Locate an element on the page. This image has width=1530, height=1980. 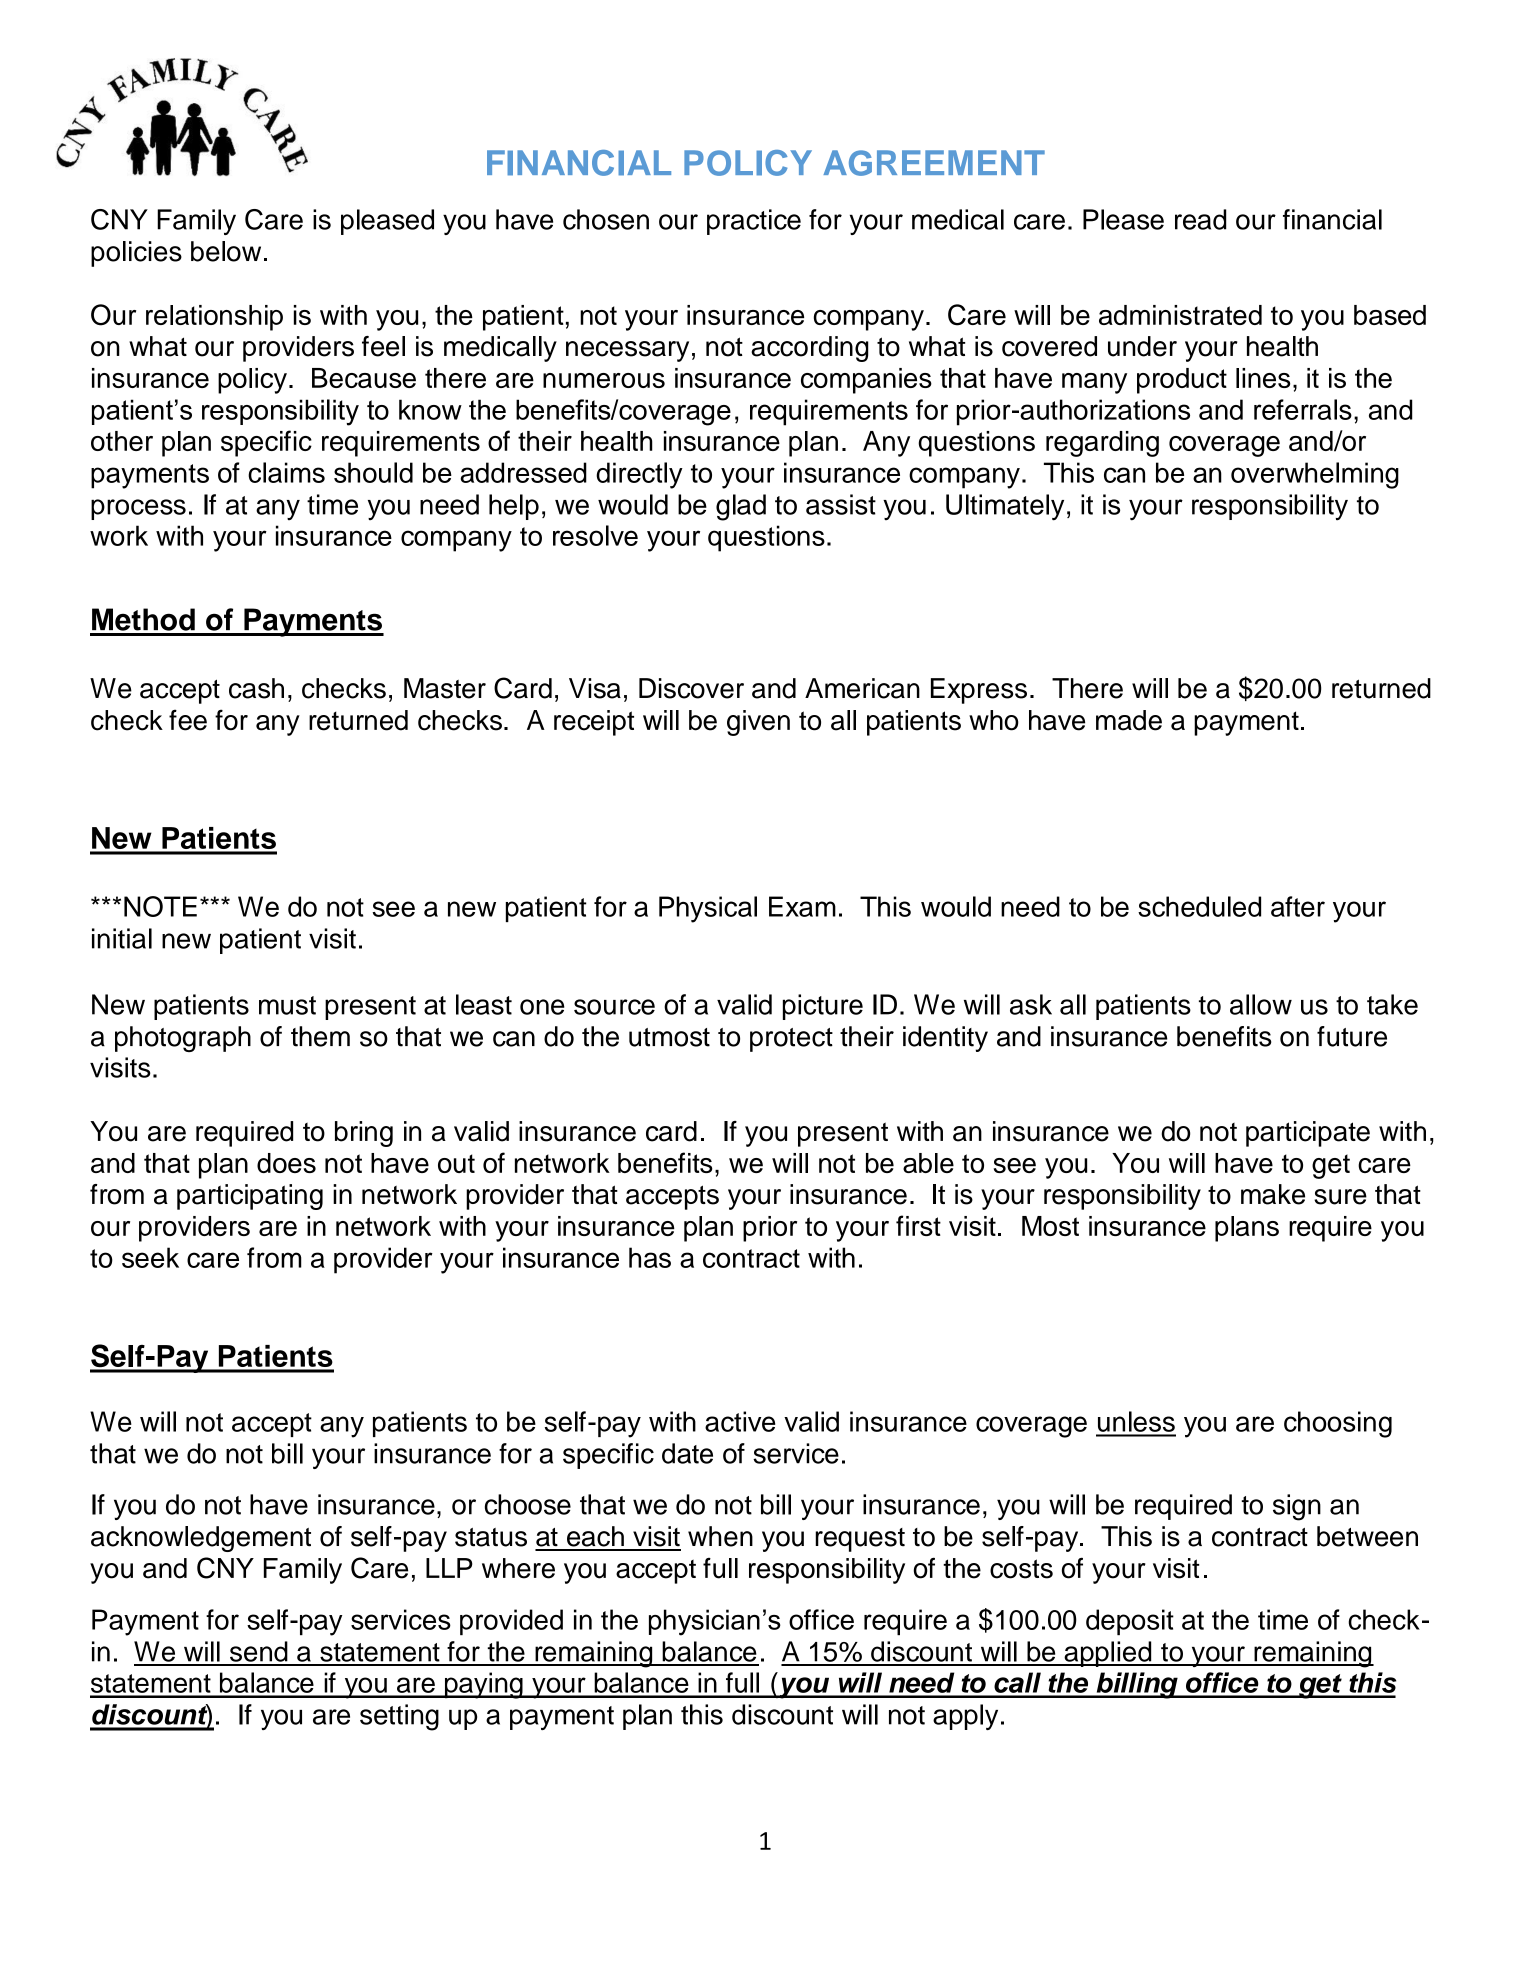
below is located at coordinates (226, 251).
